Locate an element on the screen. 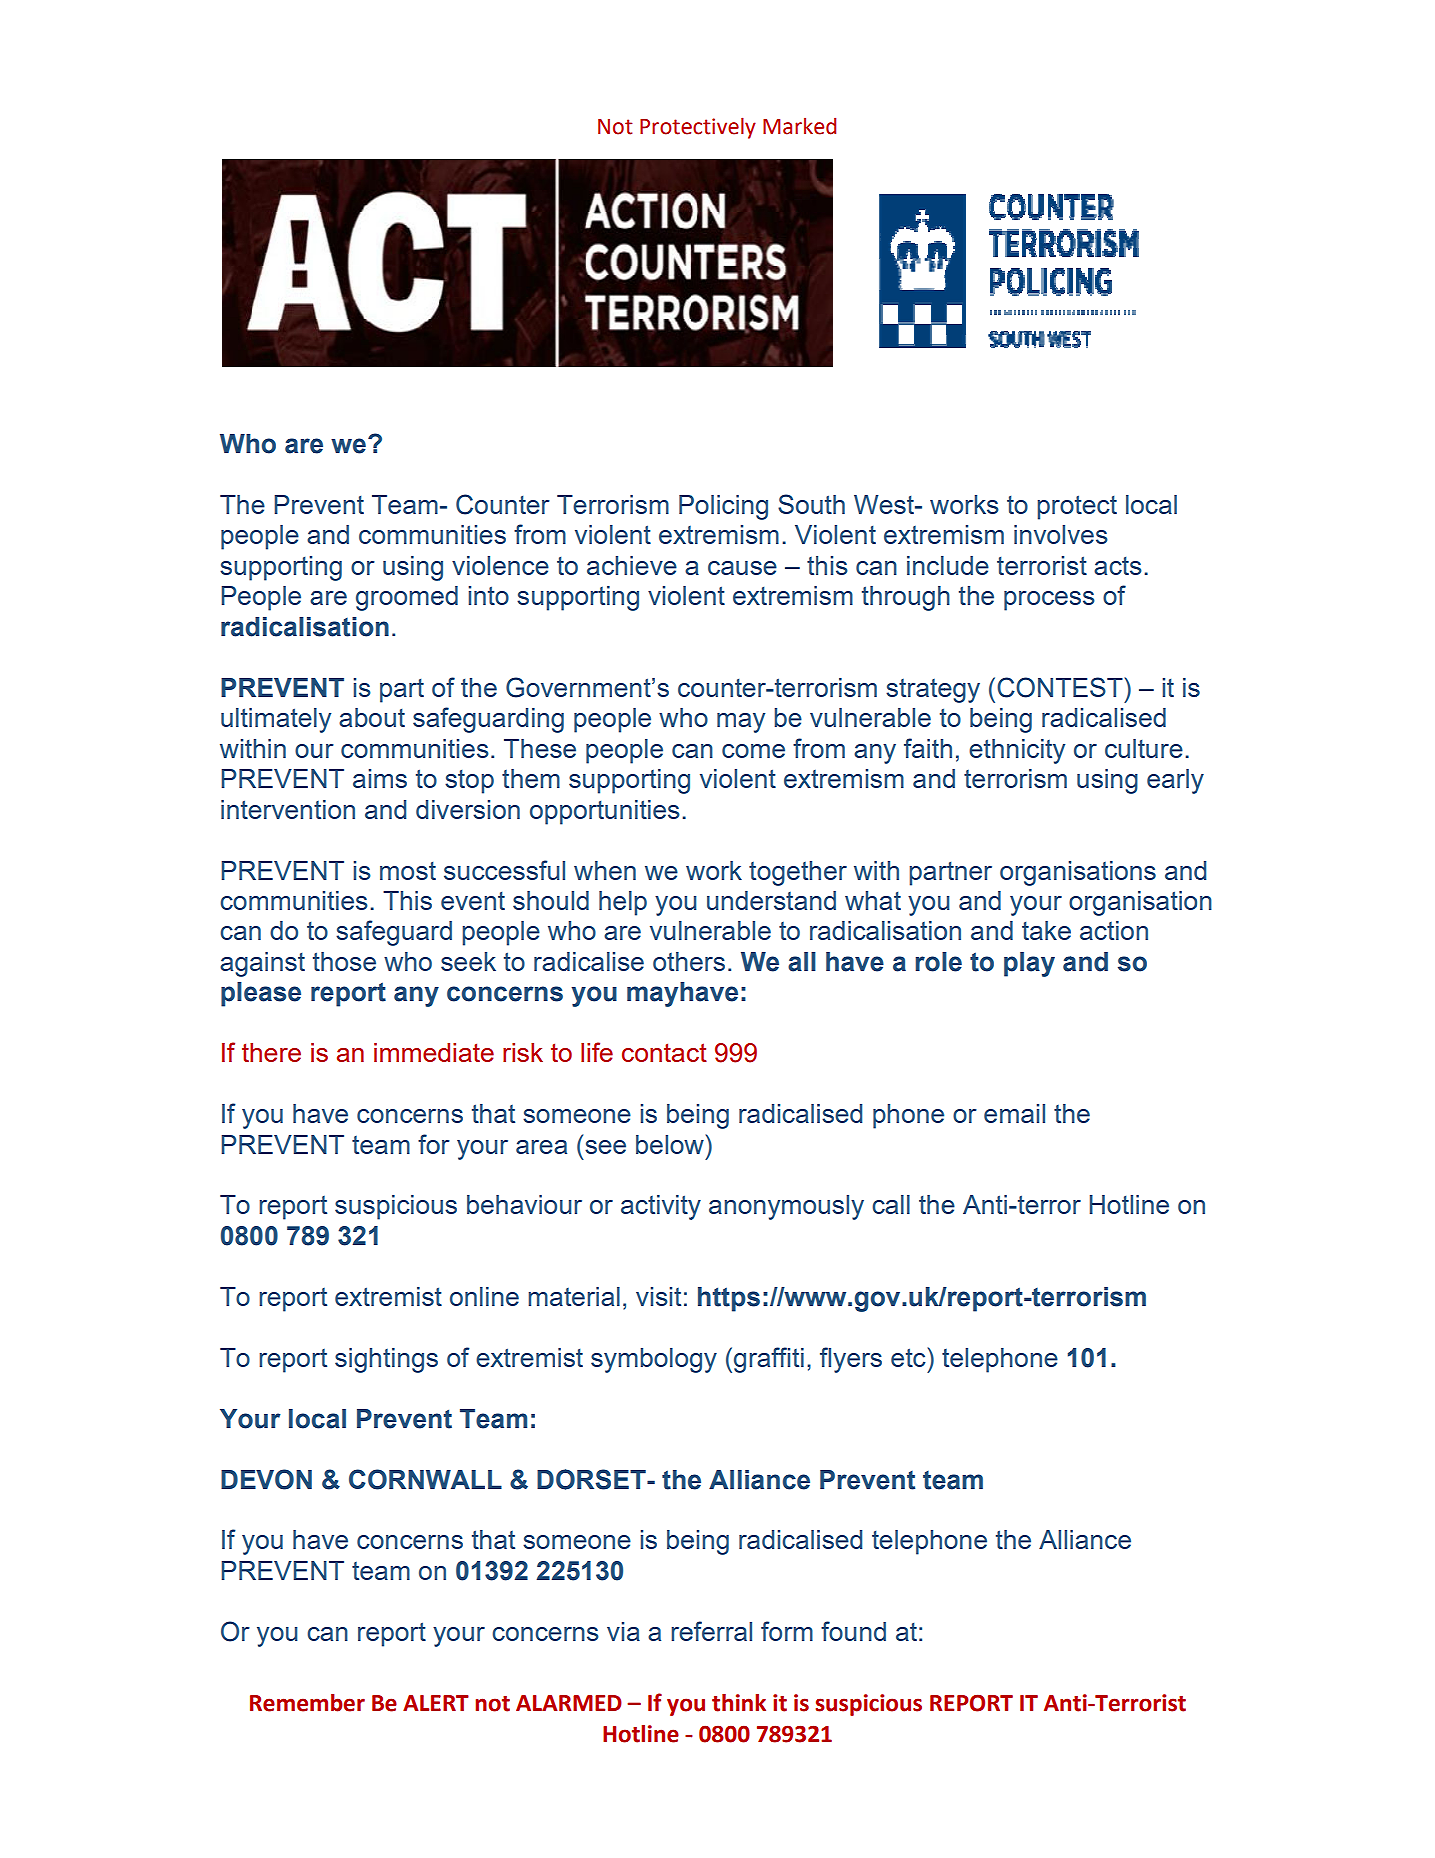 This screenshot has width=1435, height=1858. visit is located at coordinates (658, 1296).
